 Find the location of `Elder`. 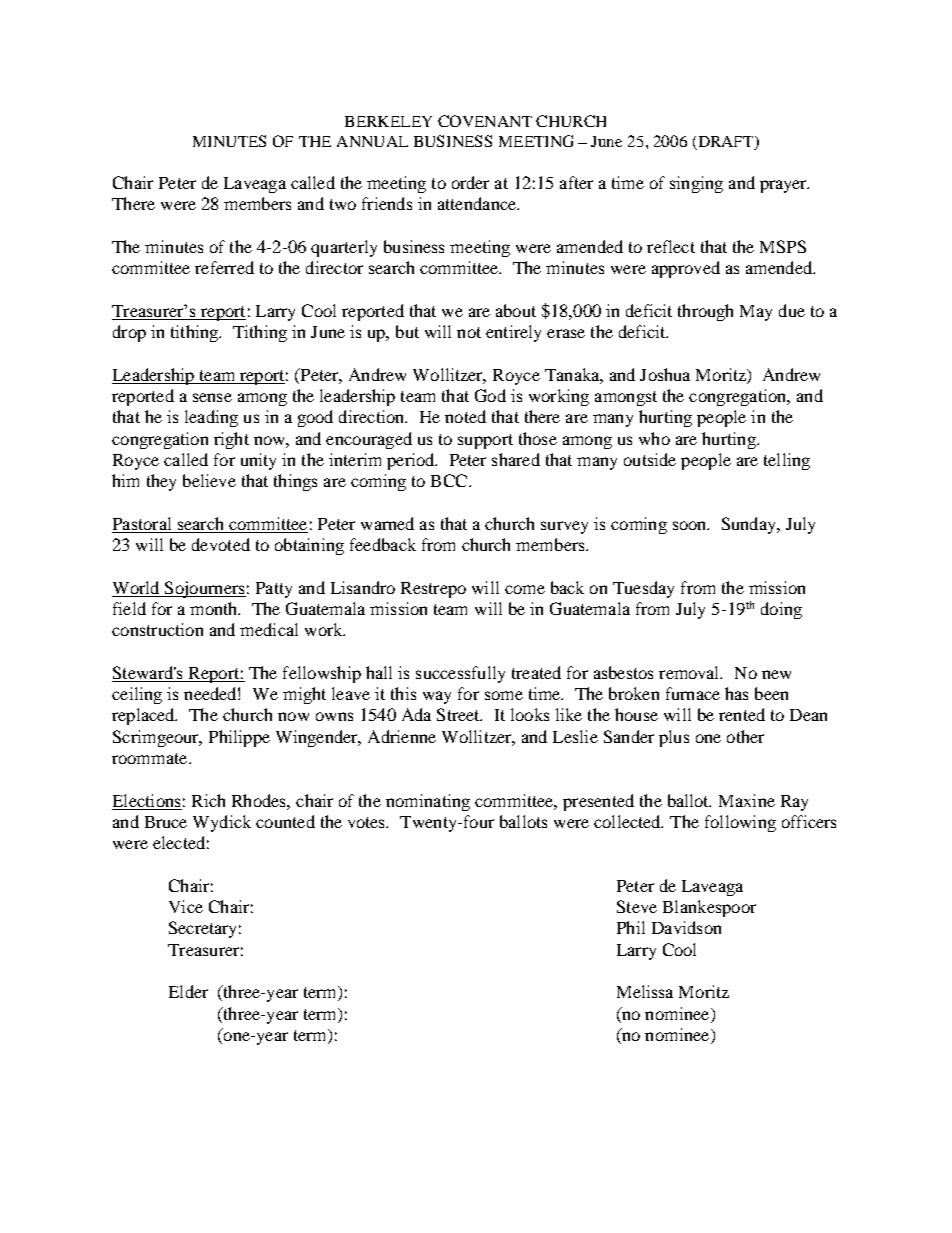

Elder is located at coordinates (188, 991).
